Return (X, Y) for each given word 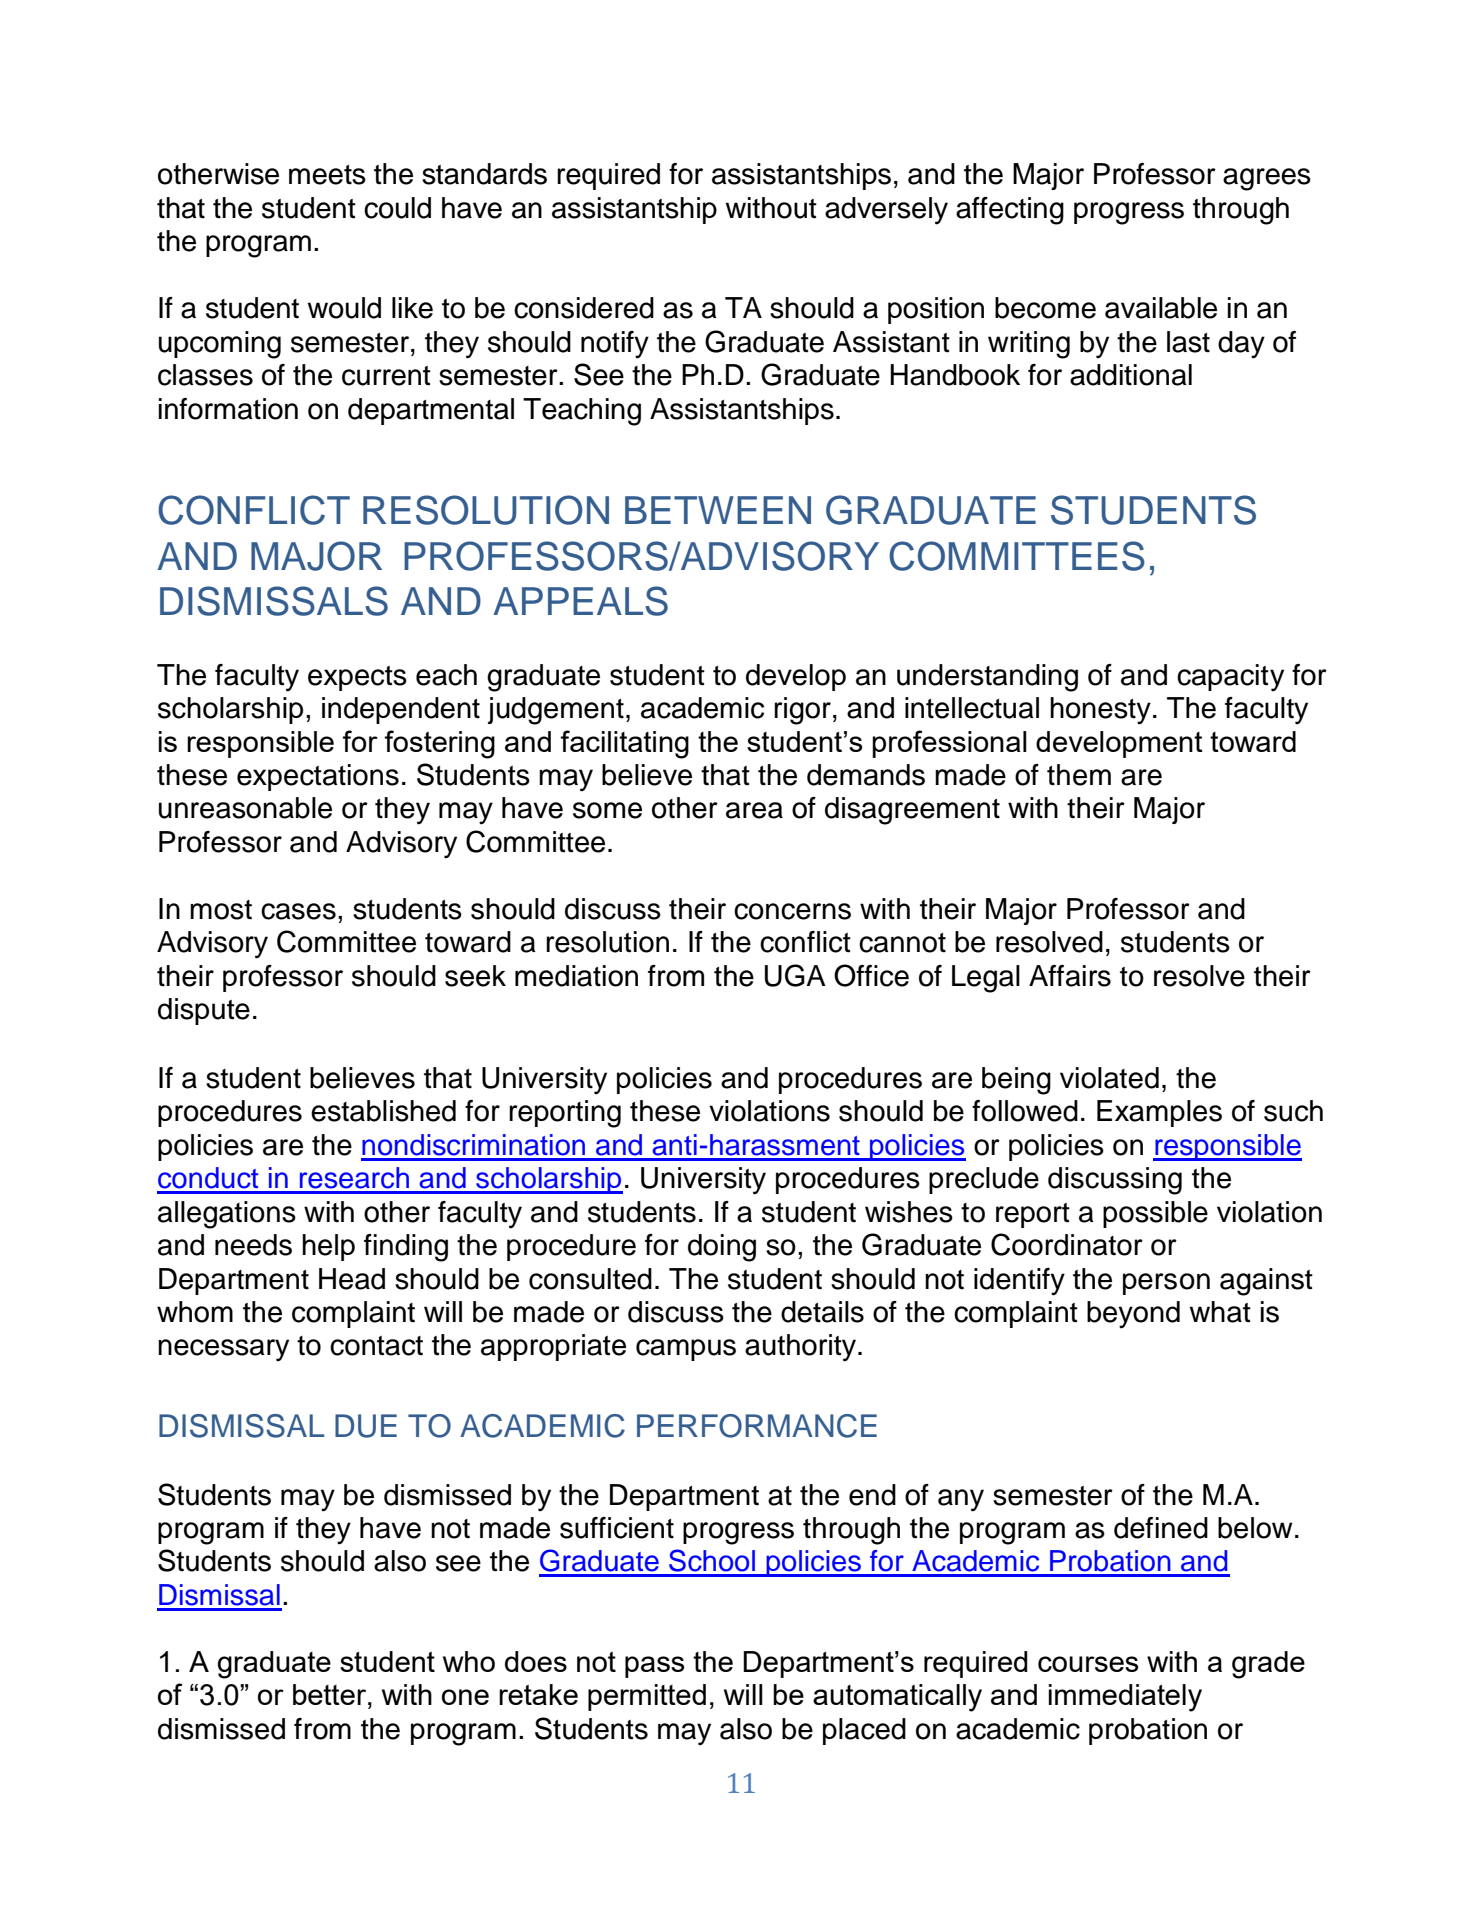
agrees (1267, 179)
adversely (886, 211)
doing (722, 1248)
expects (357, 678)
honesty (1100, 711)
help (328, 1247)
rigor (802, 711)
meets (327, 175)
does (536, 1661)
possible (1155, 1214)
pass (654, 1667)
